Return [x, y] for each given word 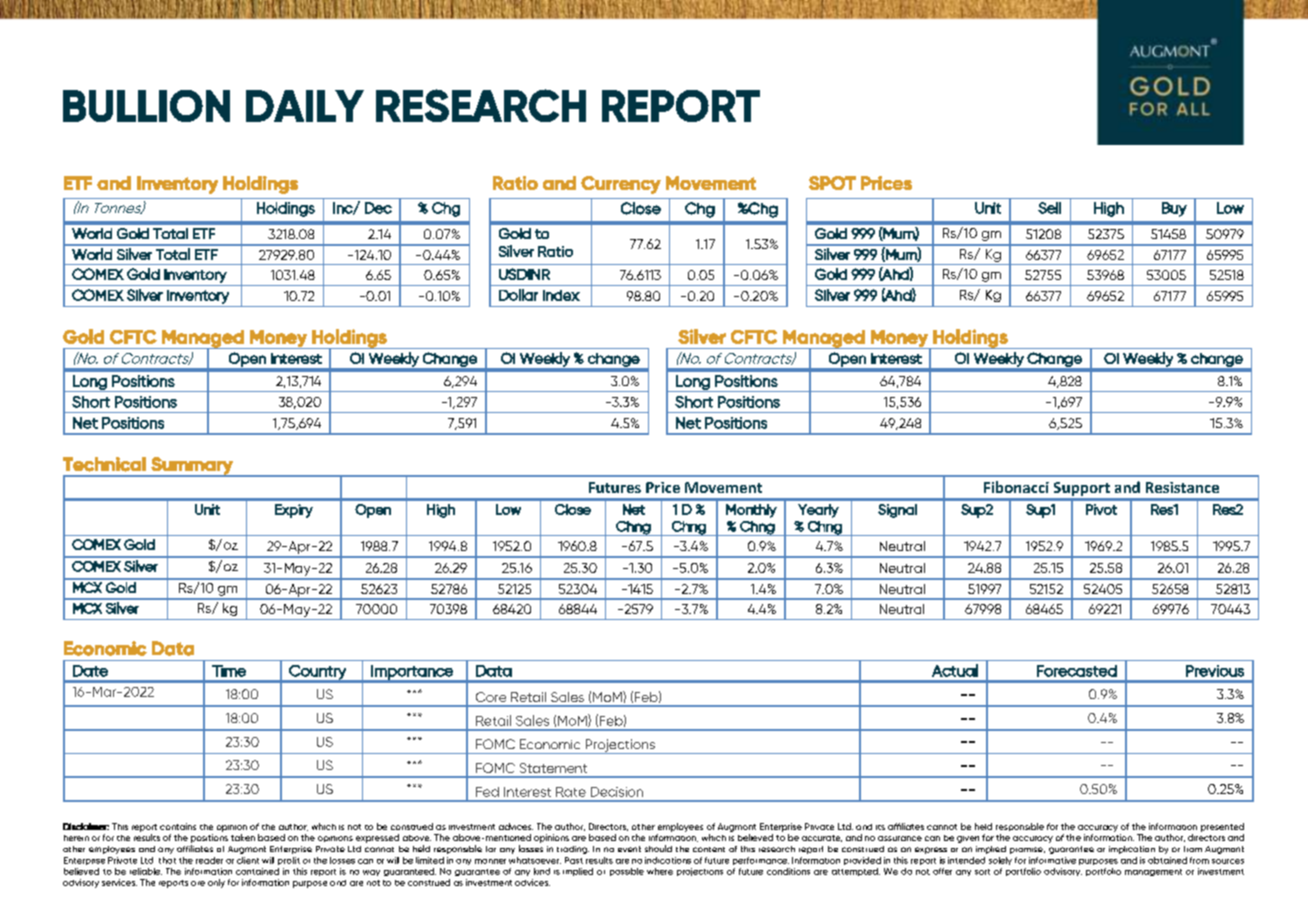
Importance [412, 673]
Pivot [1101, 509]
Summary [192, 467]
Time [229, 671]
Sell [1049, 208]
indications [668, 860]
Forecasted [1077, 671]
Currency [621, 185]
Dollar [518, 295]
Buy [1174, 209]
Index [561, 295]
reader [209, 860]
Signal [897, 511]
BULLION [146, 106]
